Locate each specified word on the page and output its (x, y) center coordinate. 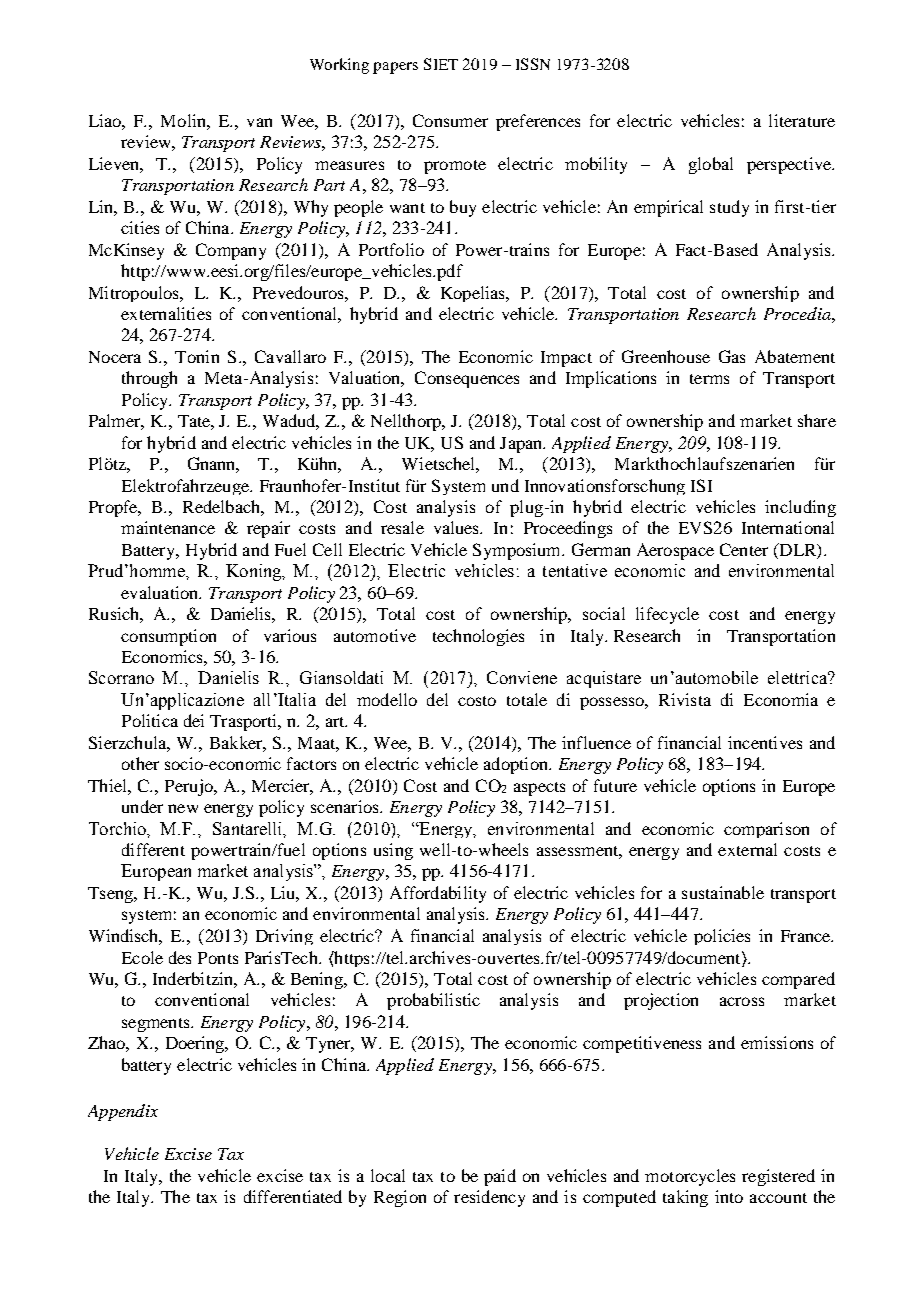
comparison (766, 830)
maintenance (168, 527)
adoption (517, 765)
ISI (701, 485)
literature (802, 120)
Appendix (123, 1112)
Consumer (450, 120)
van (259, 122)
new (183, 808)
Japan (522, 445)
